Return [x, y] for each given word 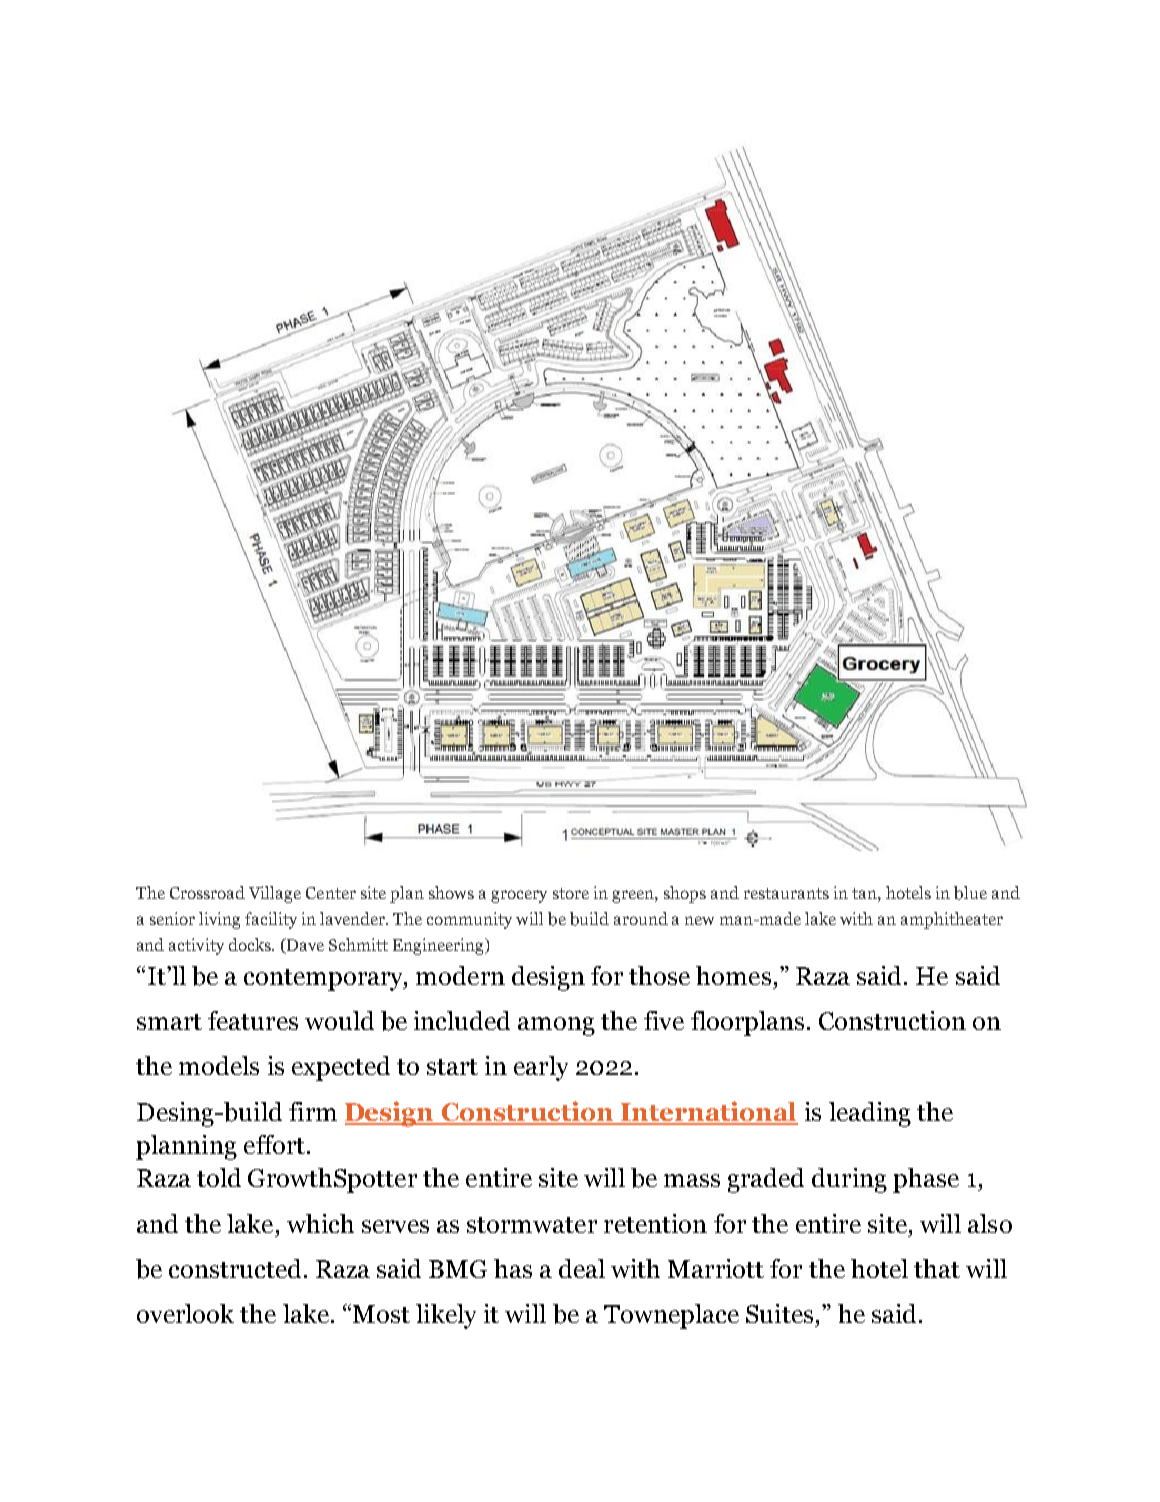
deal [582, 1268]
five [664, 1020]
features [253, 1020]
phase [926, 1180]
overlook [185, 1313]
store [571, 893]
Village [275, 894]
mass [692, 1180]
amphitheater [952, 920]
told [219, 1177]
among [556, 1026]
